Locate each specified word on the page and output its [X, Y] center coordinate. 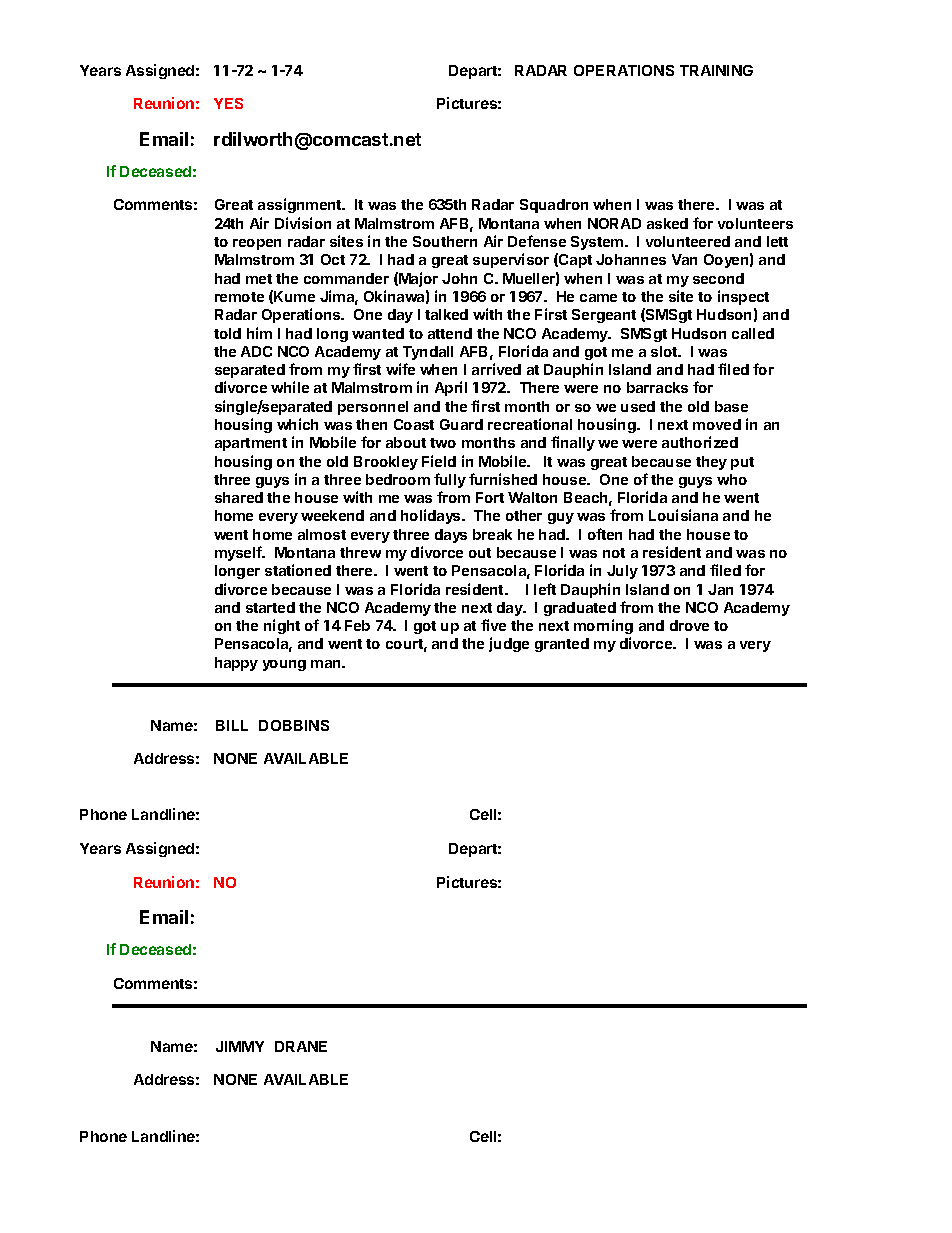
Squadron [554, 206]
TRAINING [716, 70]
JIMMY [240, 1046]
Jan [720, 589]
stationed [298, 570]
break [492, 534]
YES [228, 103]
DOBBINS [294, 725]
